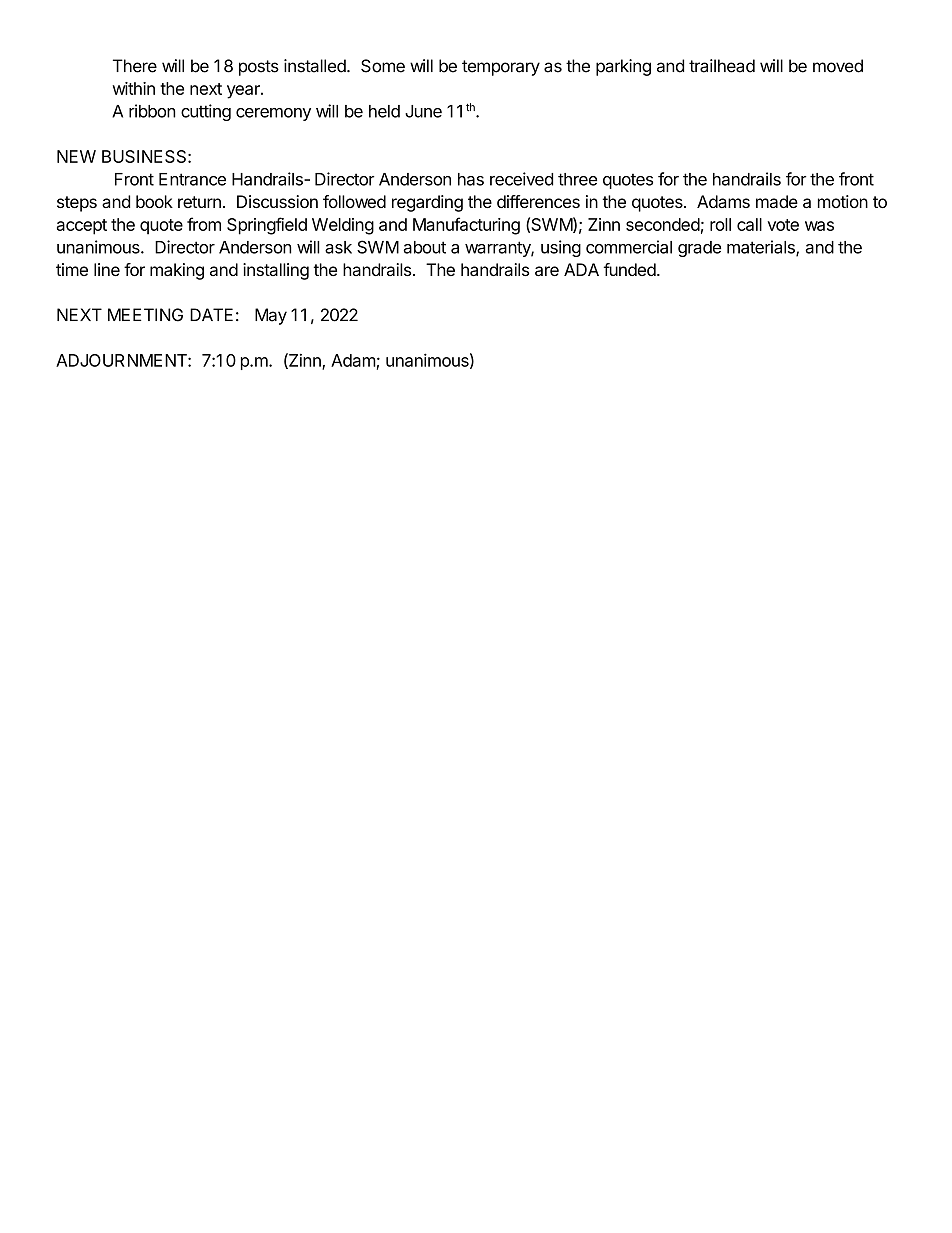 Image resolution: width=952 pixels, height=1233 pixels. What do you see at coordinates (145, 315) in the document?
I see `MEETING` at bounding box center [145, 315].
